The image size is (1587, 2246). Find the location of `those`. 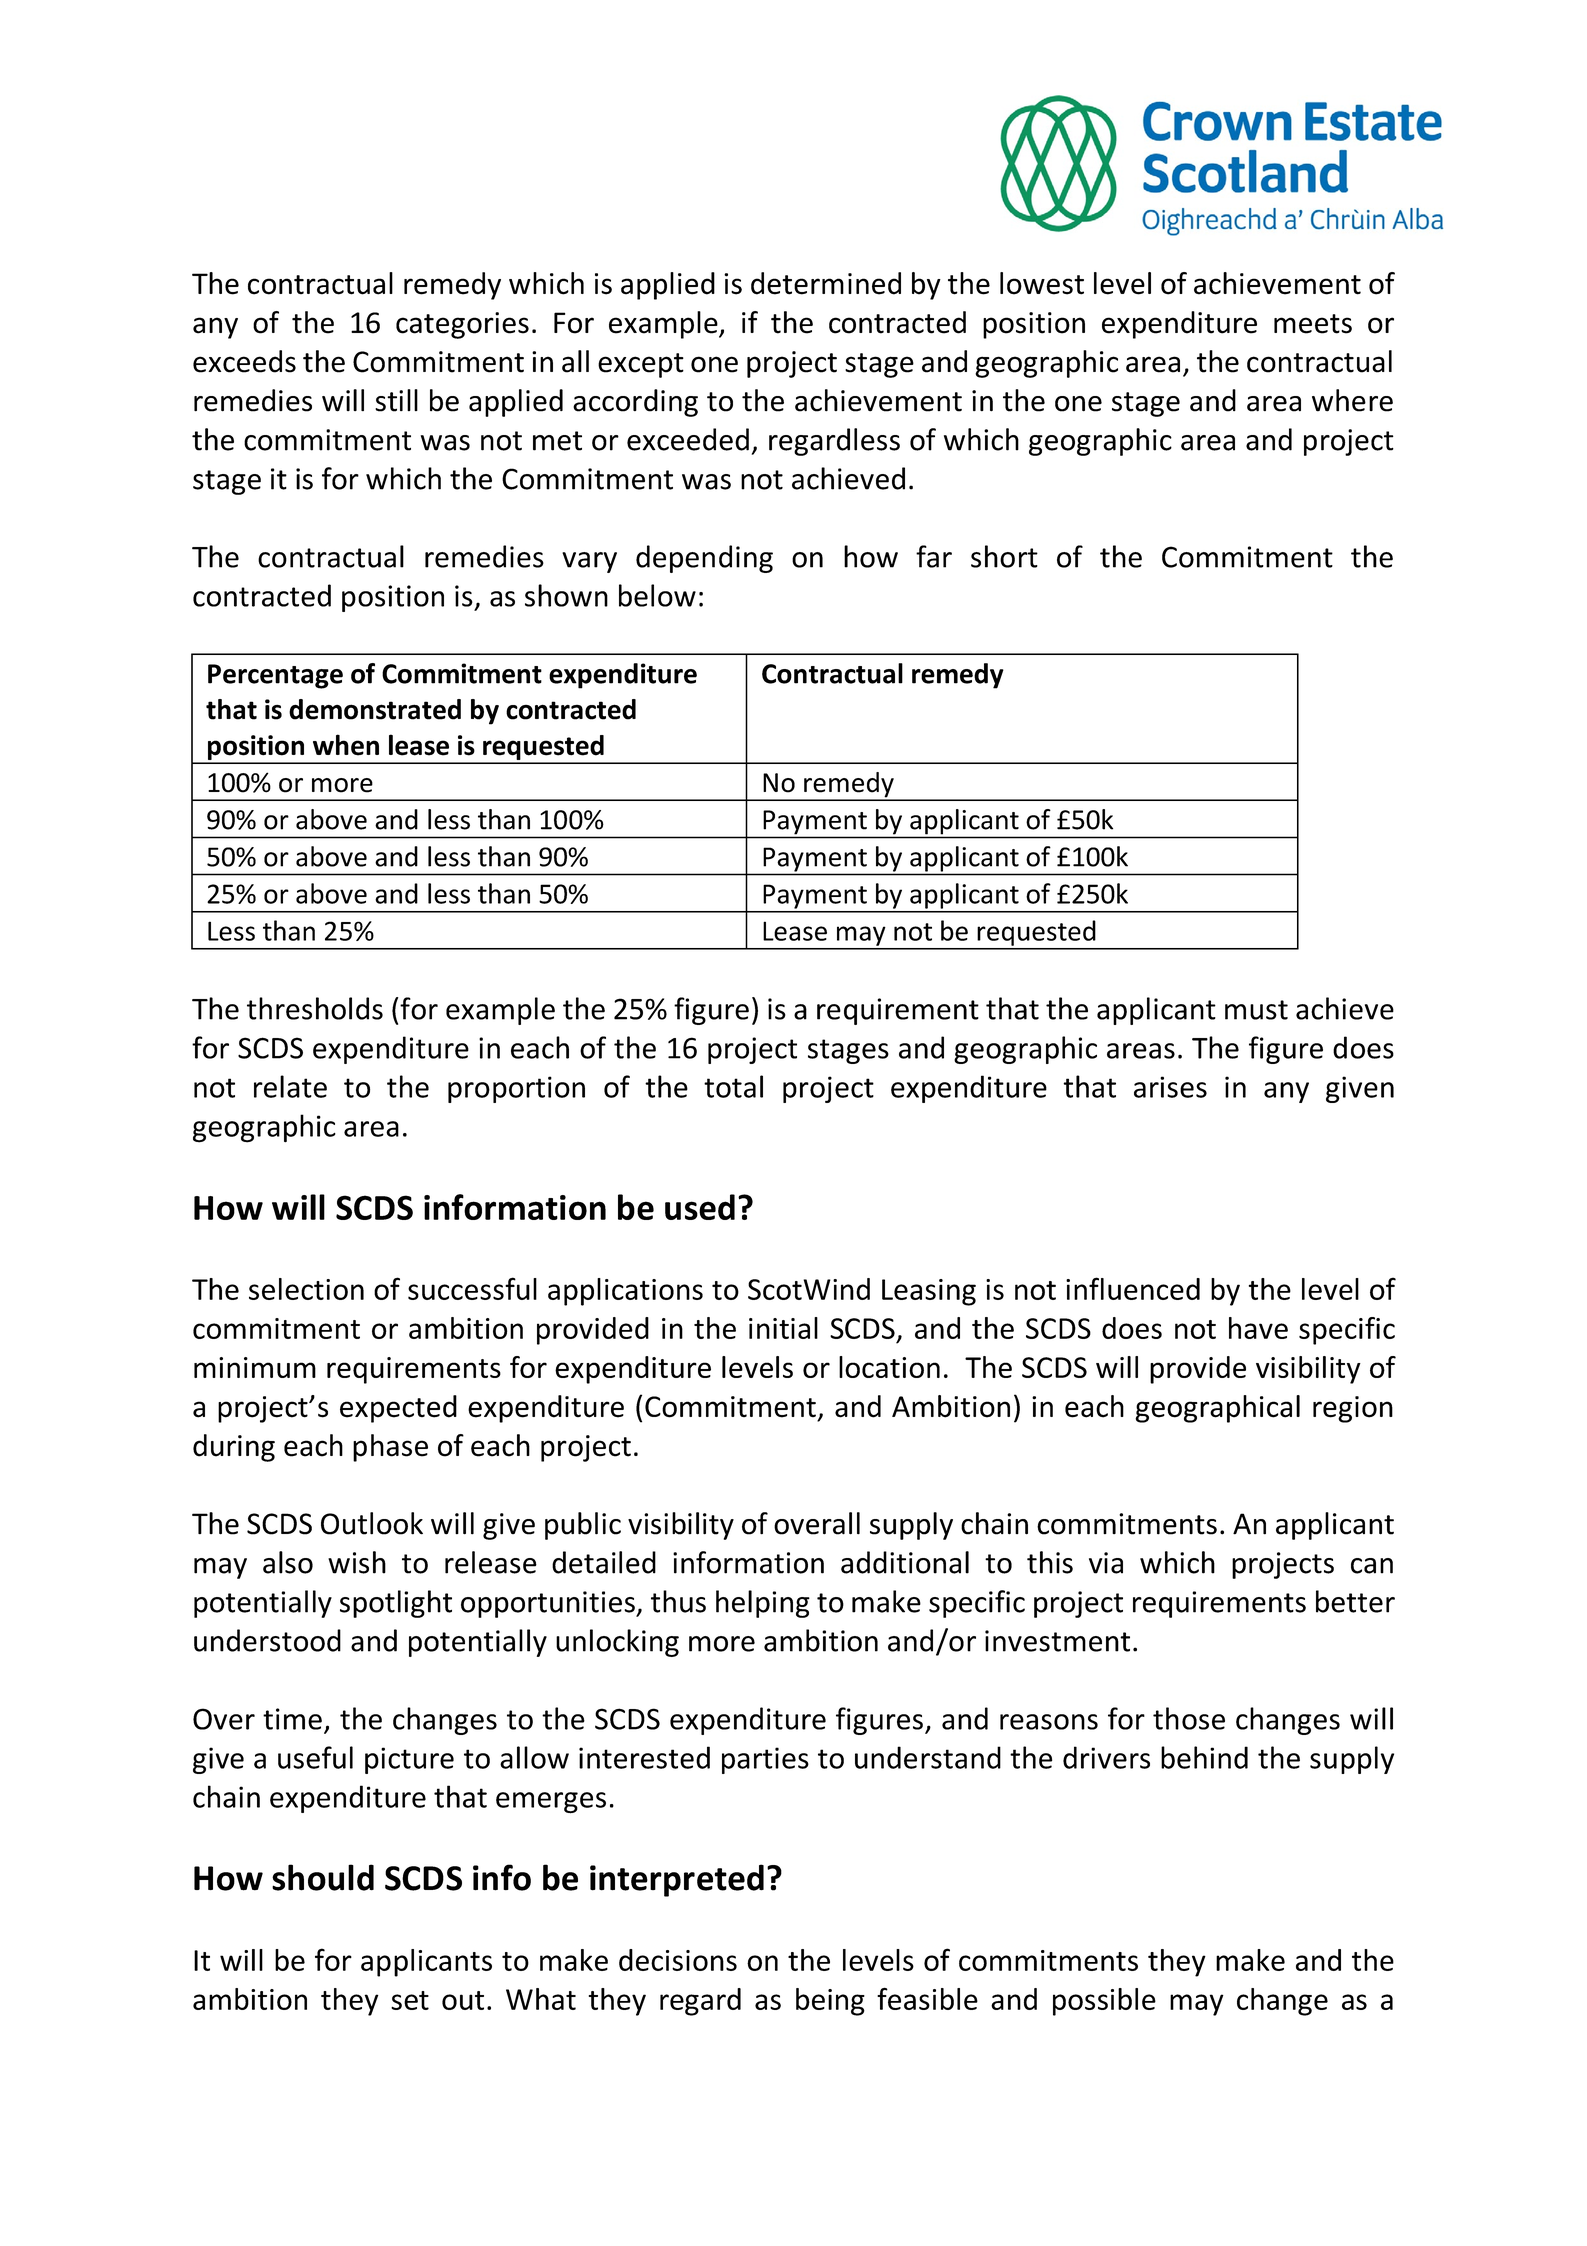

those is located at coordinates (1189, 1718).
